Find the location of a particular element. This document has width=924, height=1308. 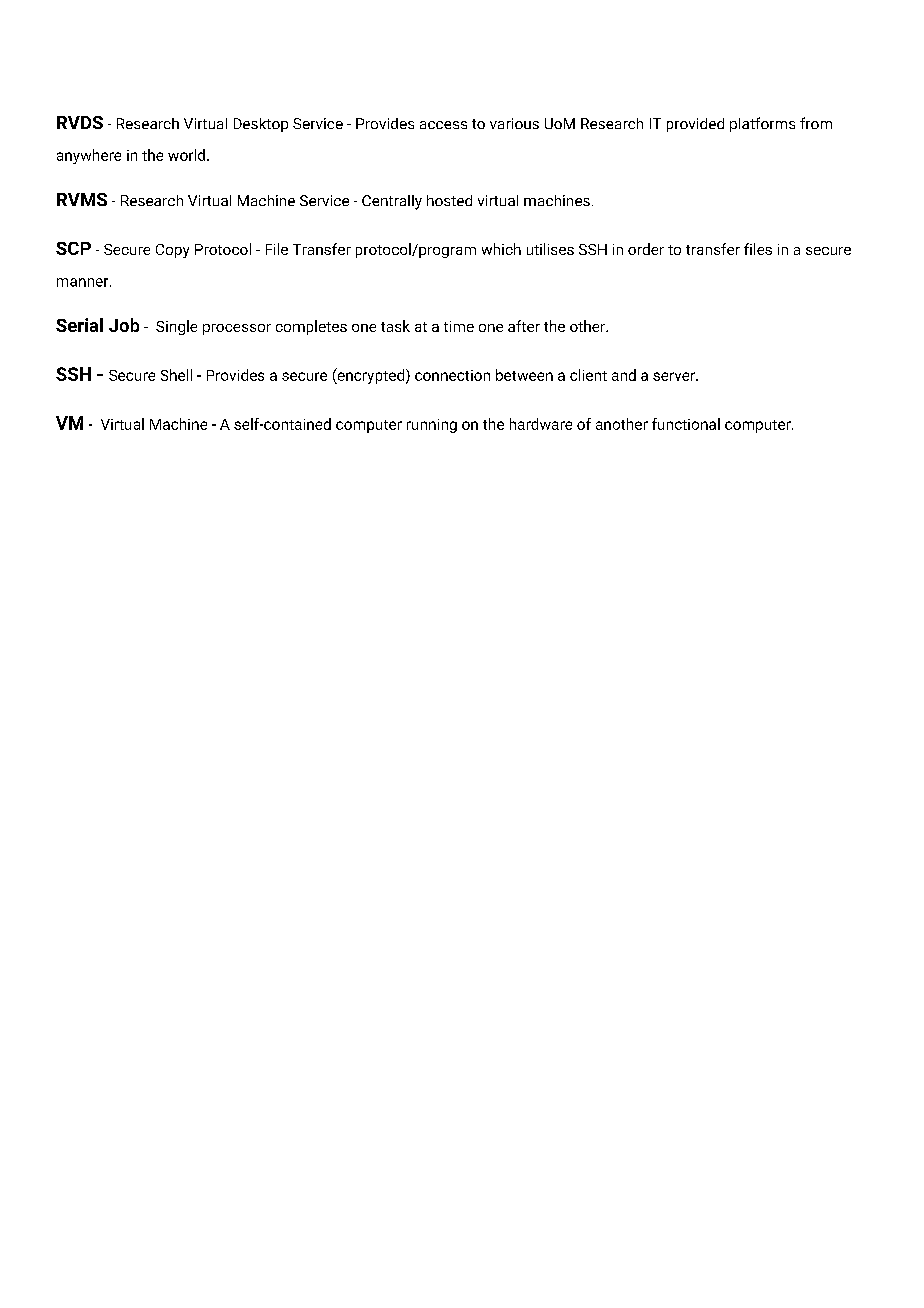

order is located at coordinates (646, 249).
